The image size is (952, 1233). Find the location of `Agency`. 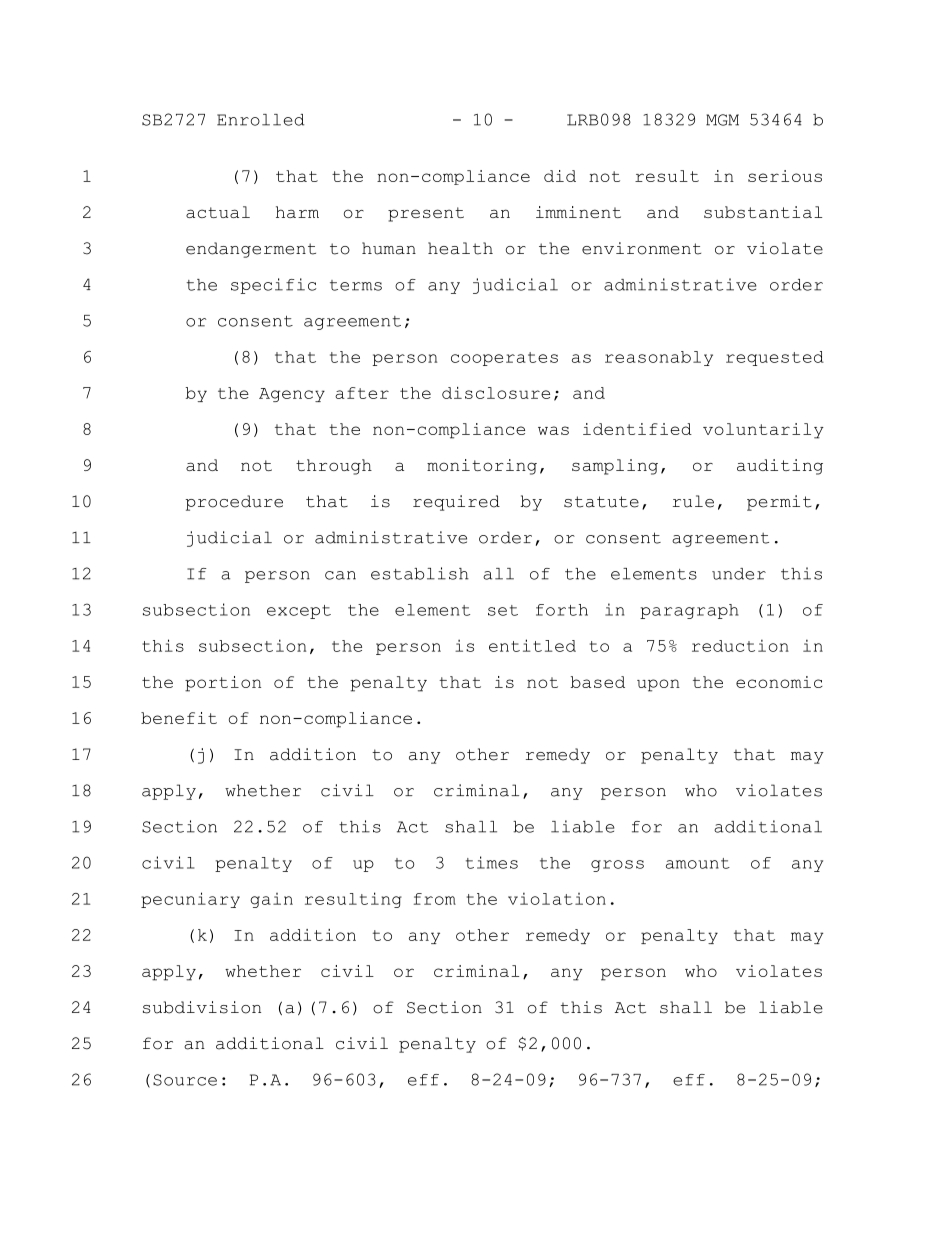

Agency is located at coordinates (292, 395).
